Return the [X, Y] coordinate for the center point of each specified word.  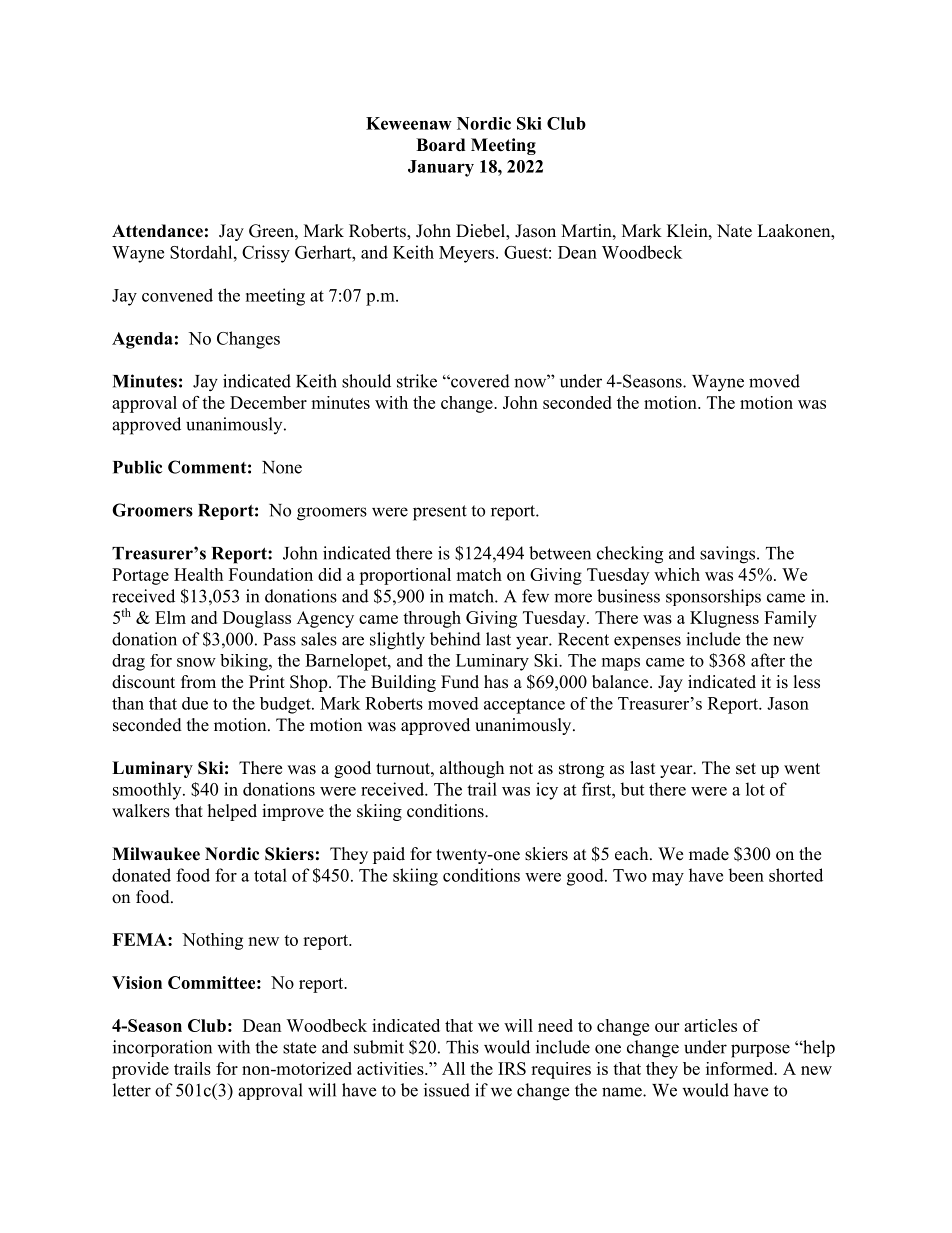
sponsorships [713, 597]
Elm [170, 617]
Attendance [157, 231]
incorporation [162, 1048]
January [441, 168]
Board [440, 145]
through [432, 619]
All [453, 1068]
